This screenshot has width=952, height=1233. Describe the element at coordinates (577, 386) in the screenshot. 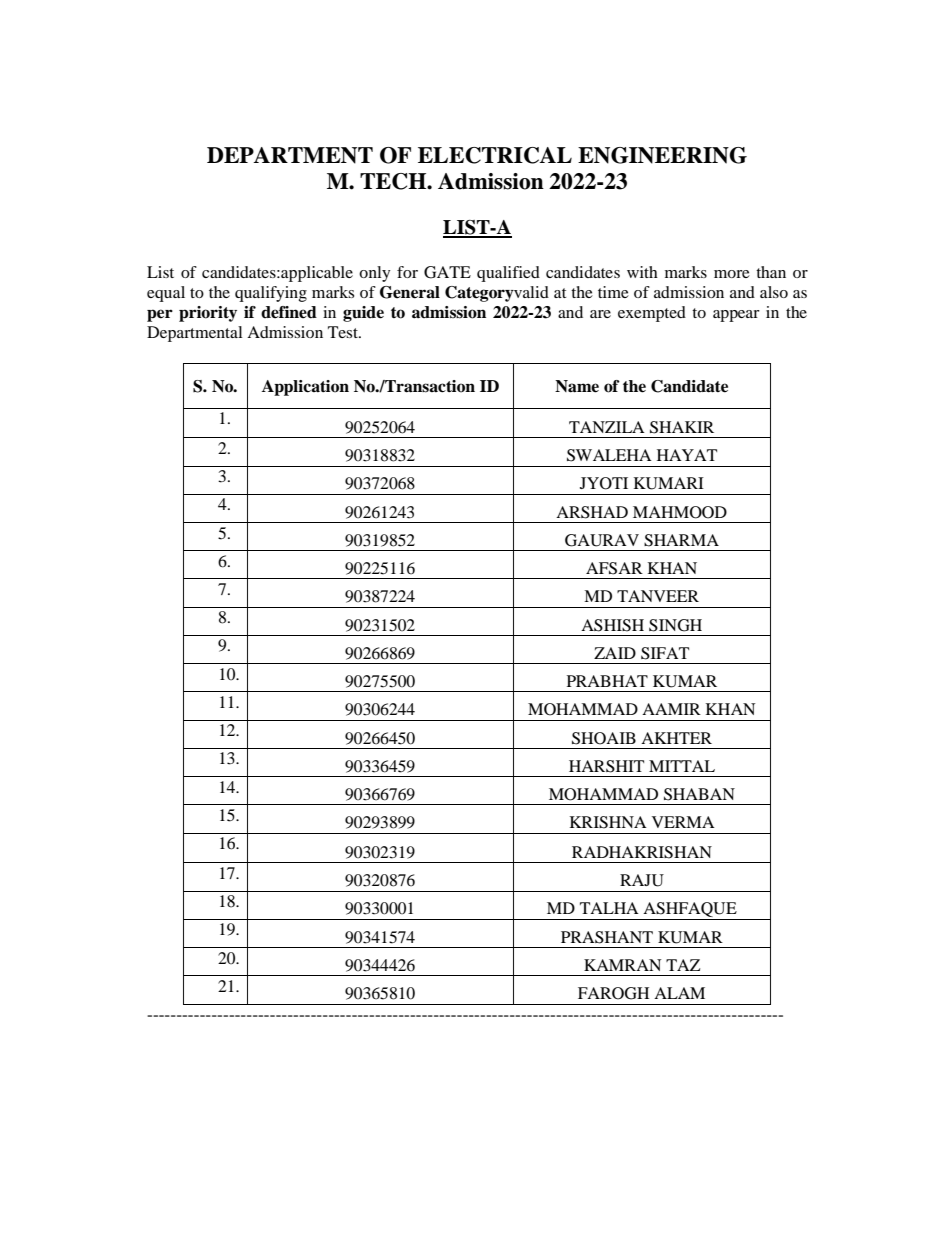

I see `Name` at that location.
